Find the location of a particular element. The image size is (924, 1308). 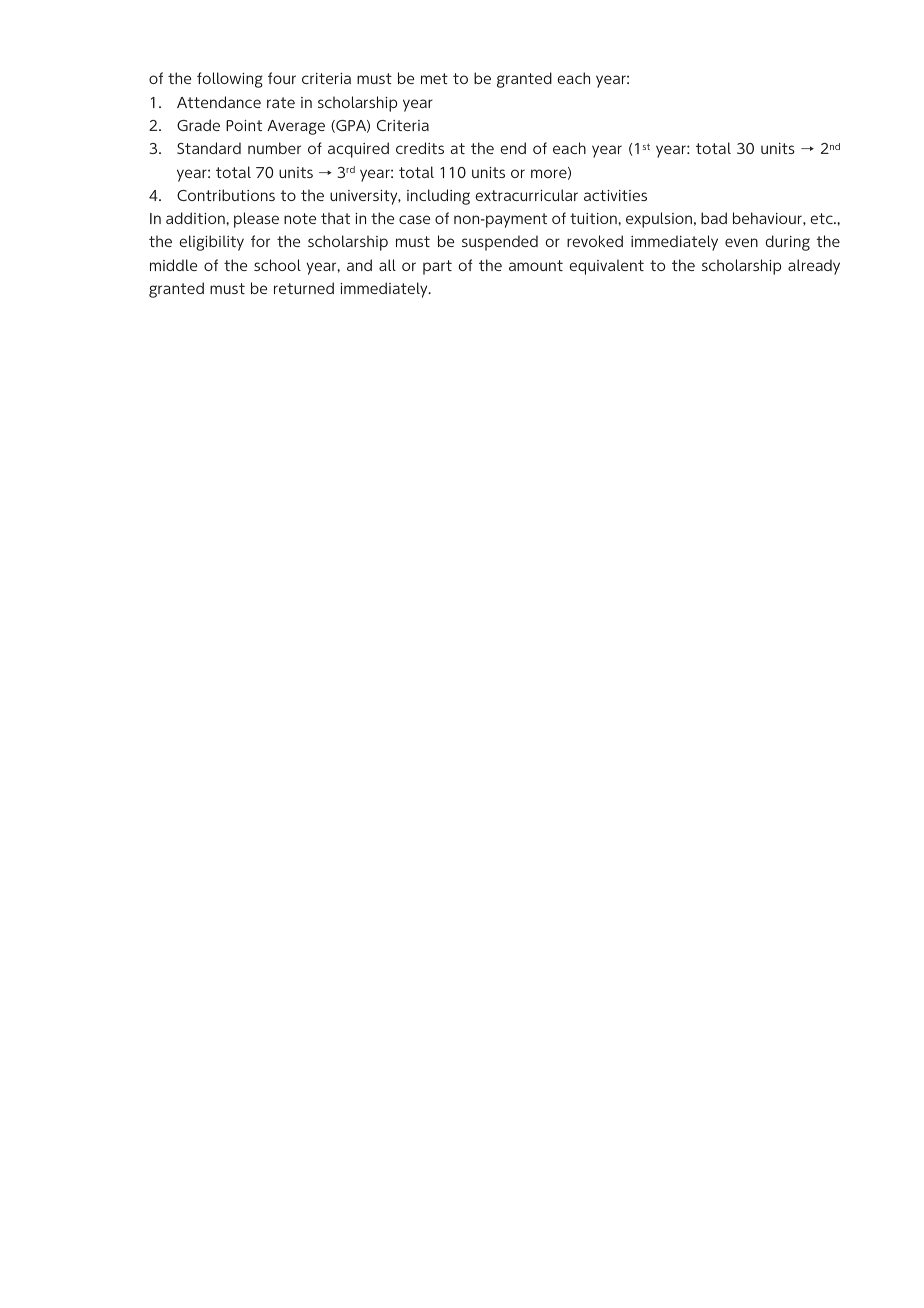

activities is located at coordinates (615, 195).
